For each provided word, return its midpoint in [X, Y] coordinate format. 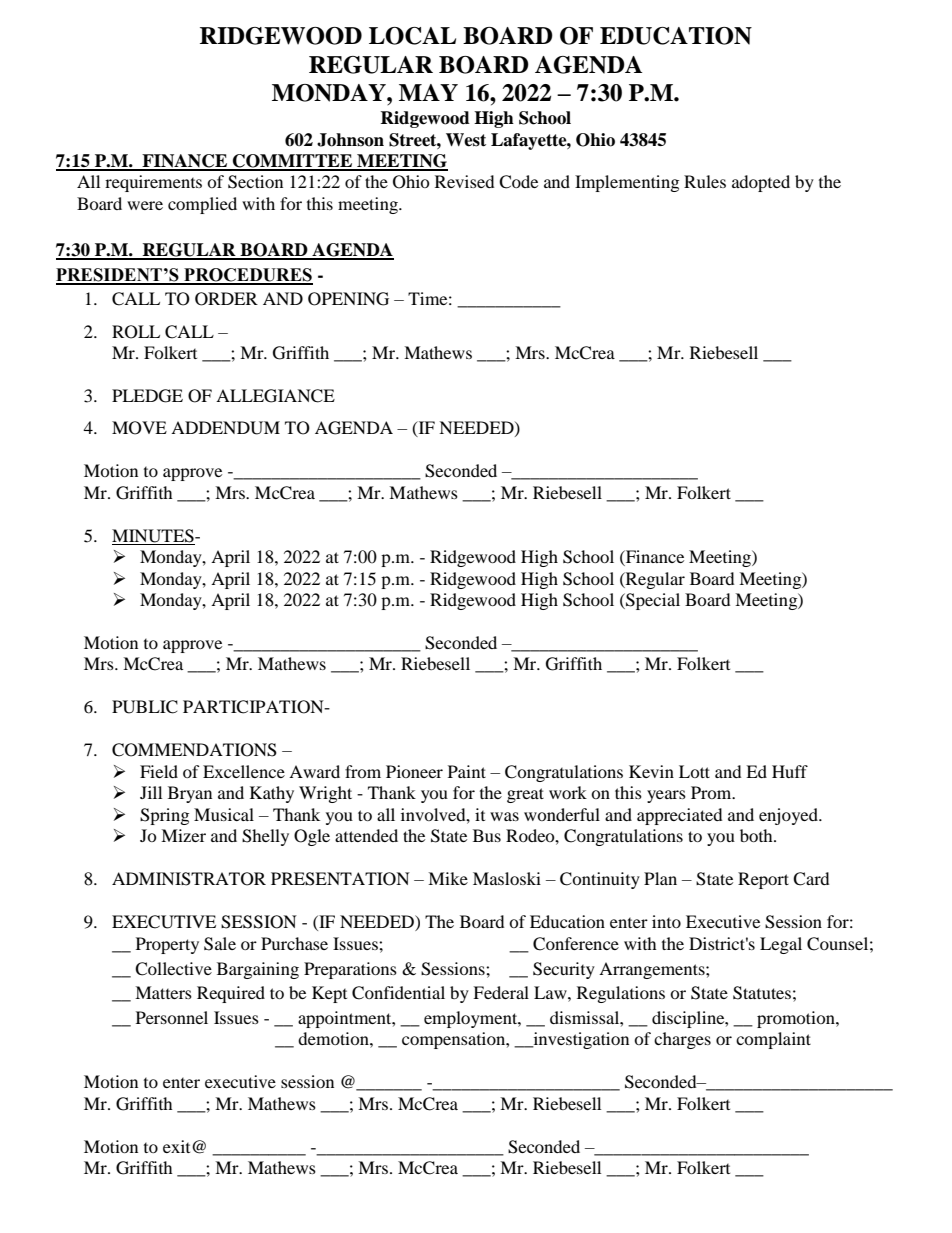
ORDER [226, 299]
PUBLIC [145, 707]
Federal [501, 992]
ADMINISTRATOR [189, 879]
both [757, 835]
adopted [761, 183]
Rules [705, 181]
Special [652, 601]
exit [178, 1146]
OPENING [348, 299]
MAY [428, 92]
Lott [694, 771]
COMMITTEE [293, 162]
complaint [773, 1040]
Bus [487, 835]
